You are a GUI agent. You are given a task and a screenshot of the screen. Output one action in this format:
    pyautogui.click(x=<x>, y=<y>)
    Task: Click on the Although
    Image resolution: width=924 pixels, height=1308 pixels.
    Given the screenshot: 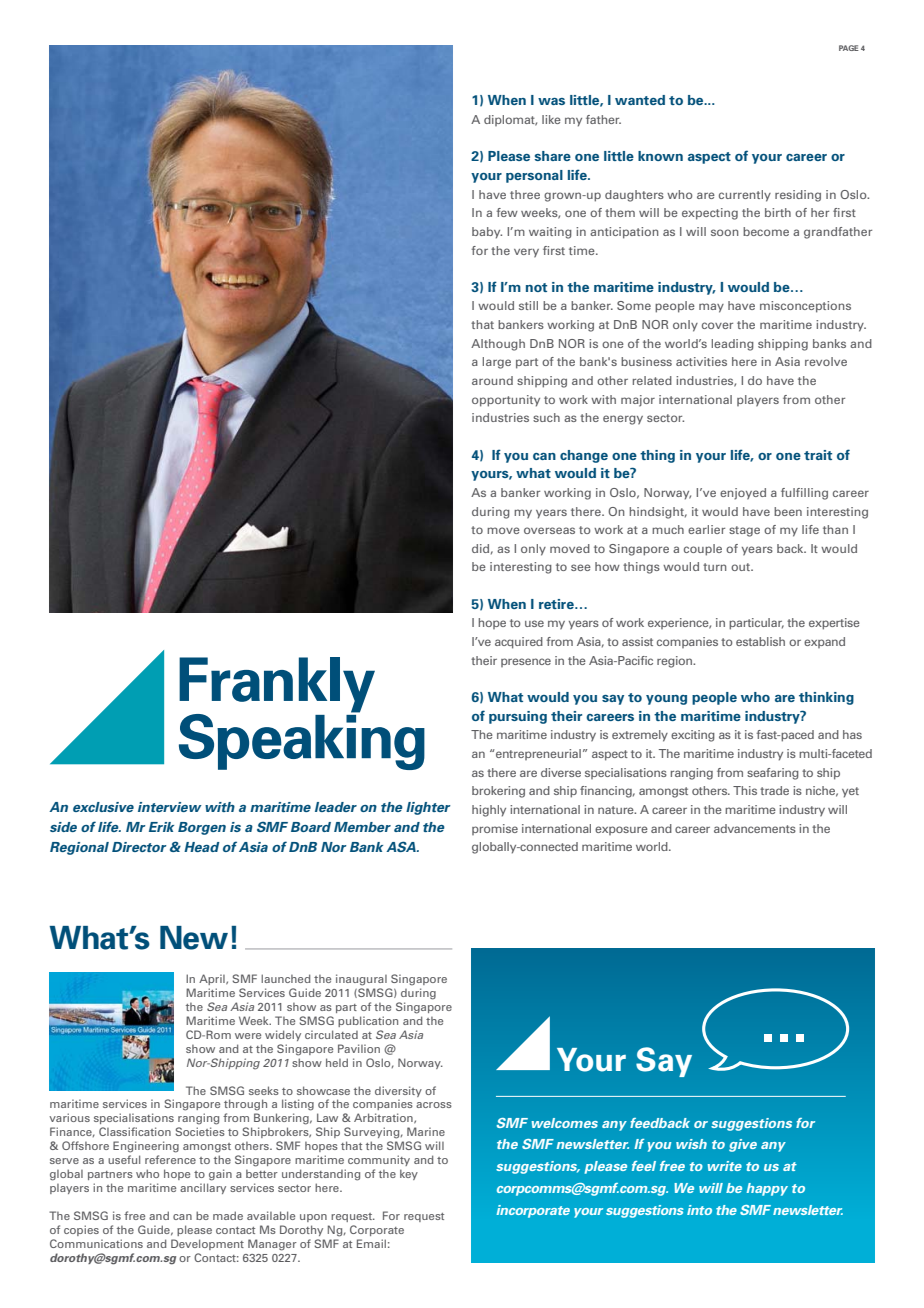 What is the action you would take?
    pyautogui.click(x=498, y=345)
